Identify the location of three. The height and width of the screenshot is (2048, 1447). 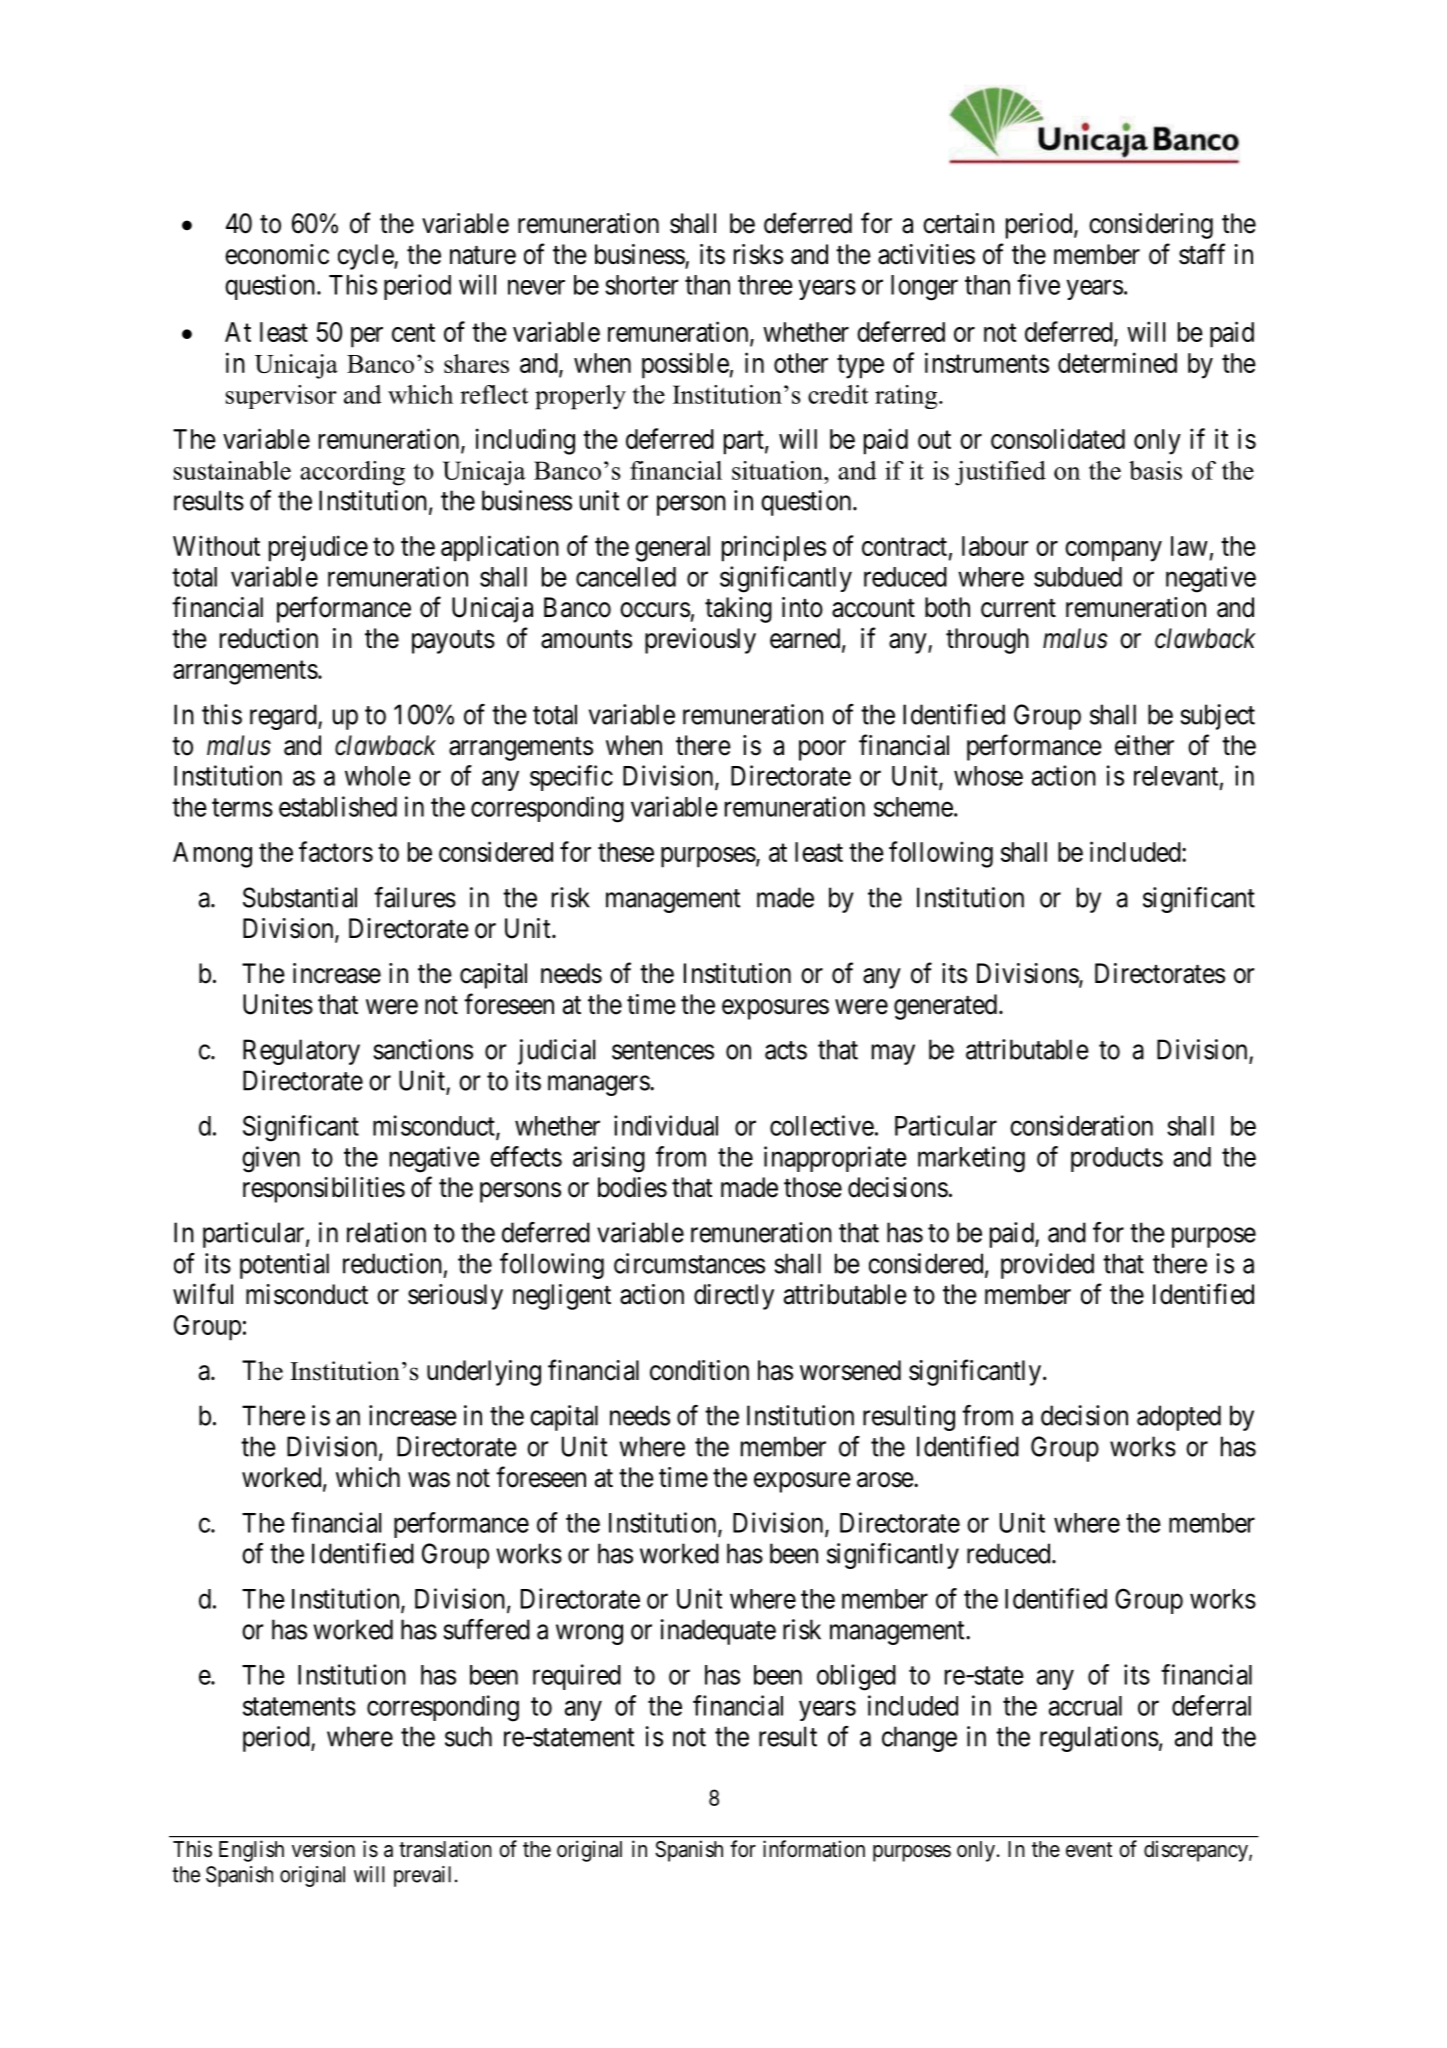
(765, 285).
